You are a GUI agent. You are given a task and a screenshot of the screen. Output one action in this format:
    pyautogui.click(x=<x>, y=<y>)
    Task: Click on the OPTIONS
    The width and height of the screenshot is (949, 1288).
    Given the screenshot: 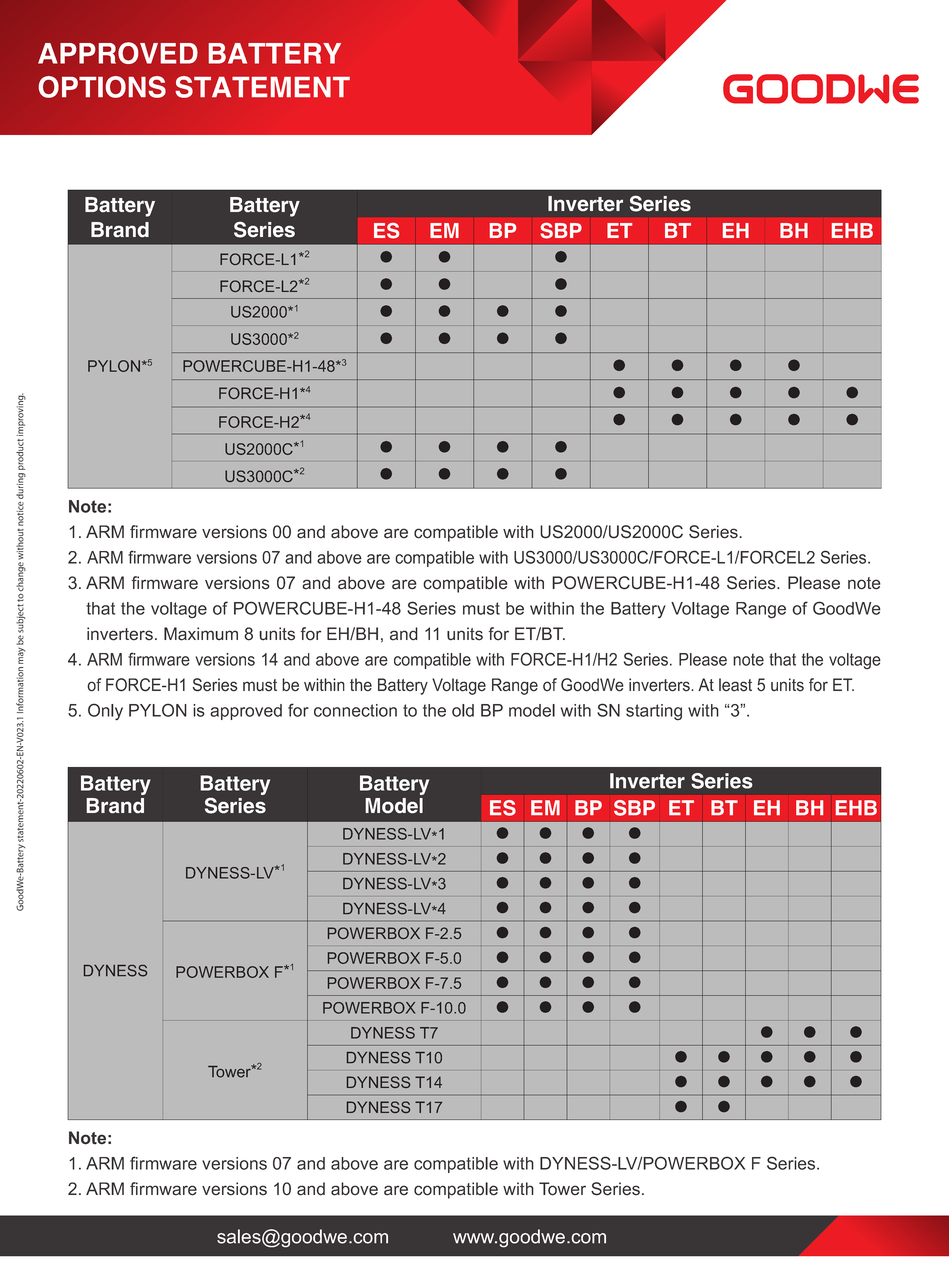 What is the action you would take?
    pyautogui.click(x=102, y=87)
